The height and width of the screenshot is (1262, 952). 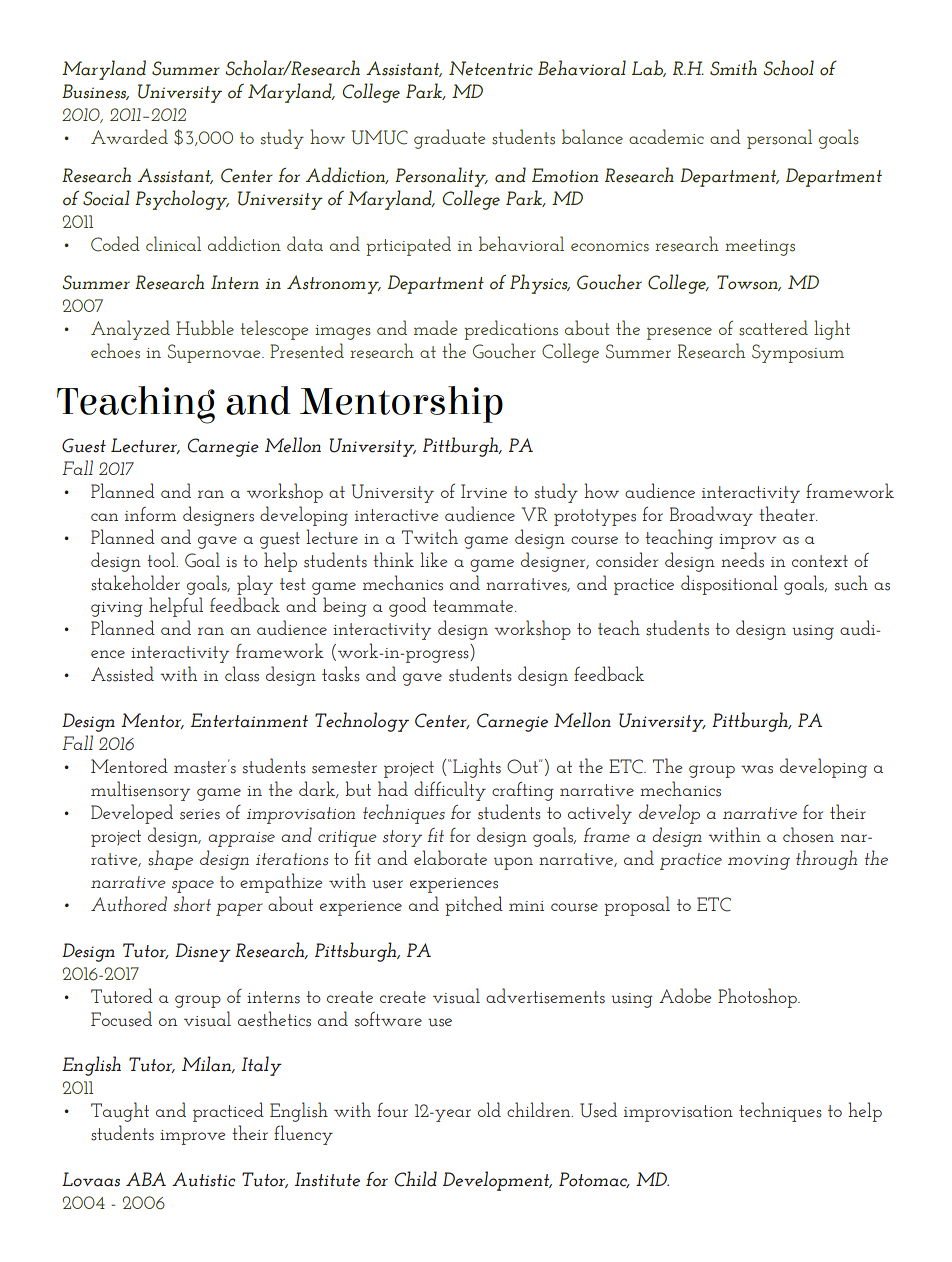 I want to click on Entertainment, so click(x=249, y=720).
